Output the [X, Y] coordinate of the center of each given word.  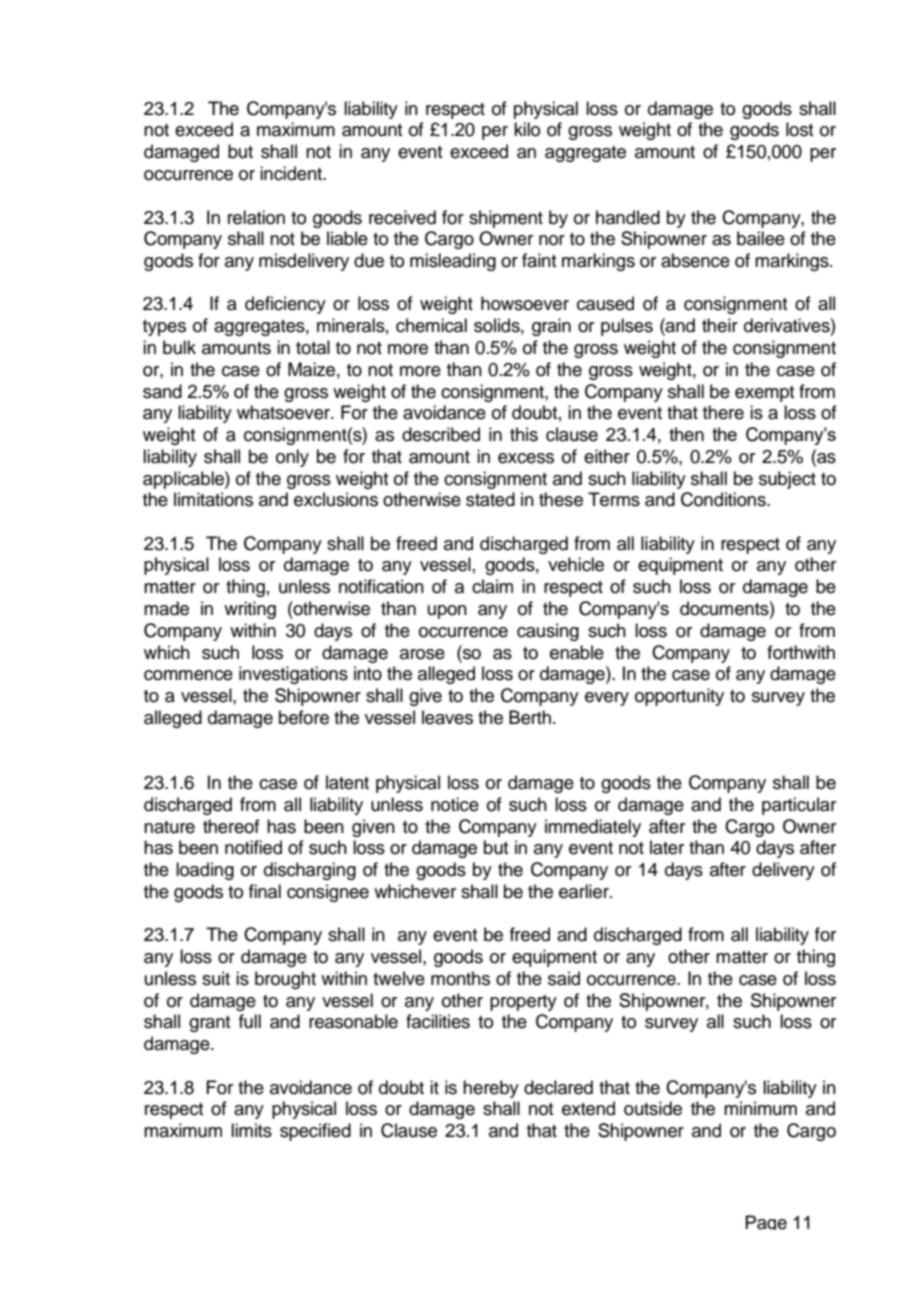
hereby [491, 1089]
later [667, 847]
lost [799, 129]
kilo [527, 129]
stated [490, 499]
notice [455, 804]
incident [292, 173]
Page [766, 1222]
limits [251, 1130]
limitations [213, 499]
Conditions [724, 499]
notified [253, 847]
